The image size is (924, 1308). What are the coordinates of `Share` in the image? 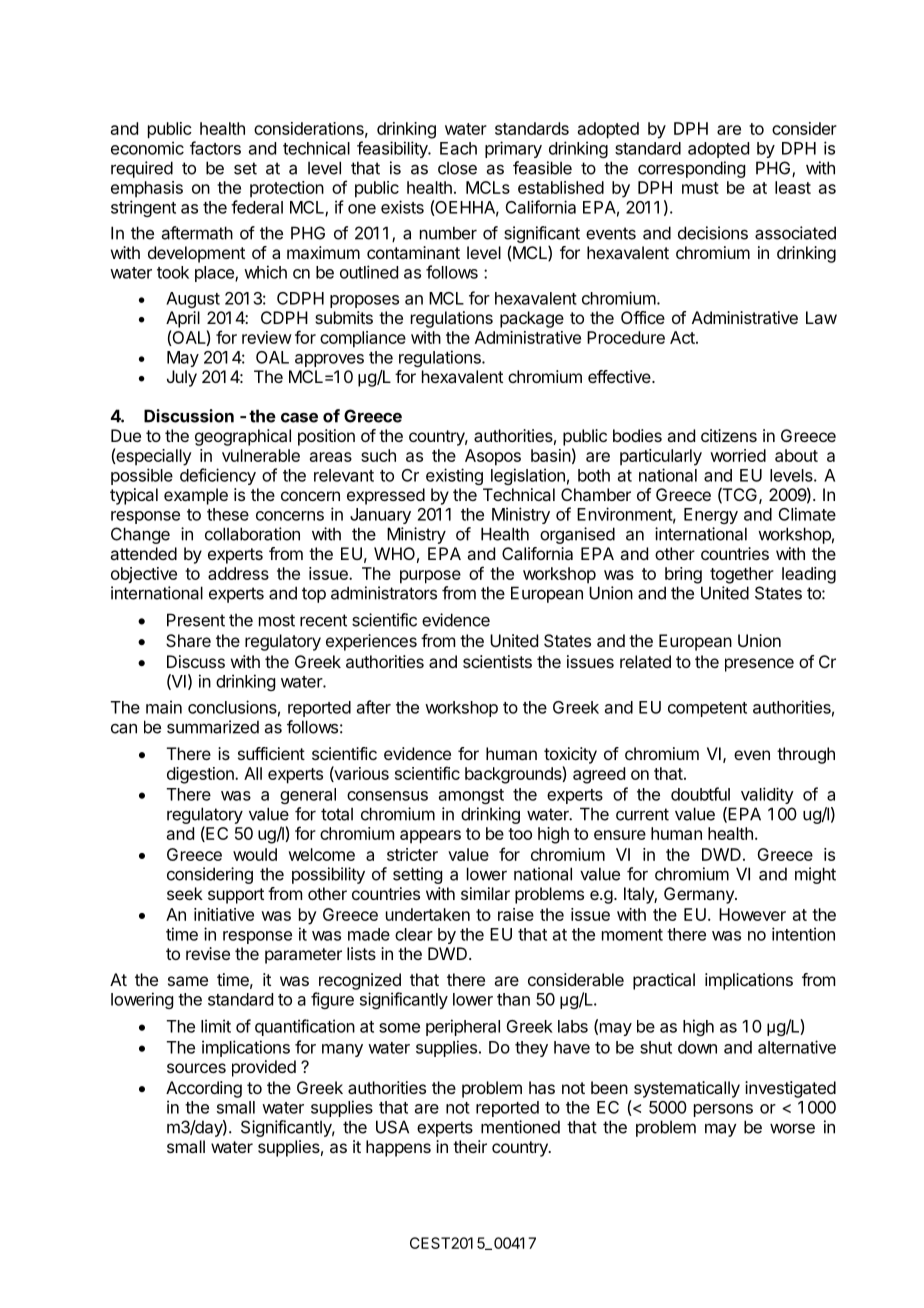 It's located at (188, 640).
